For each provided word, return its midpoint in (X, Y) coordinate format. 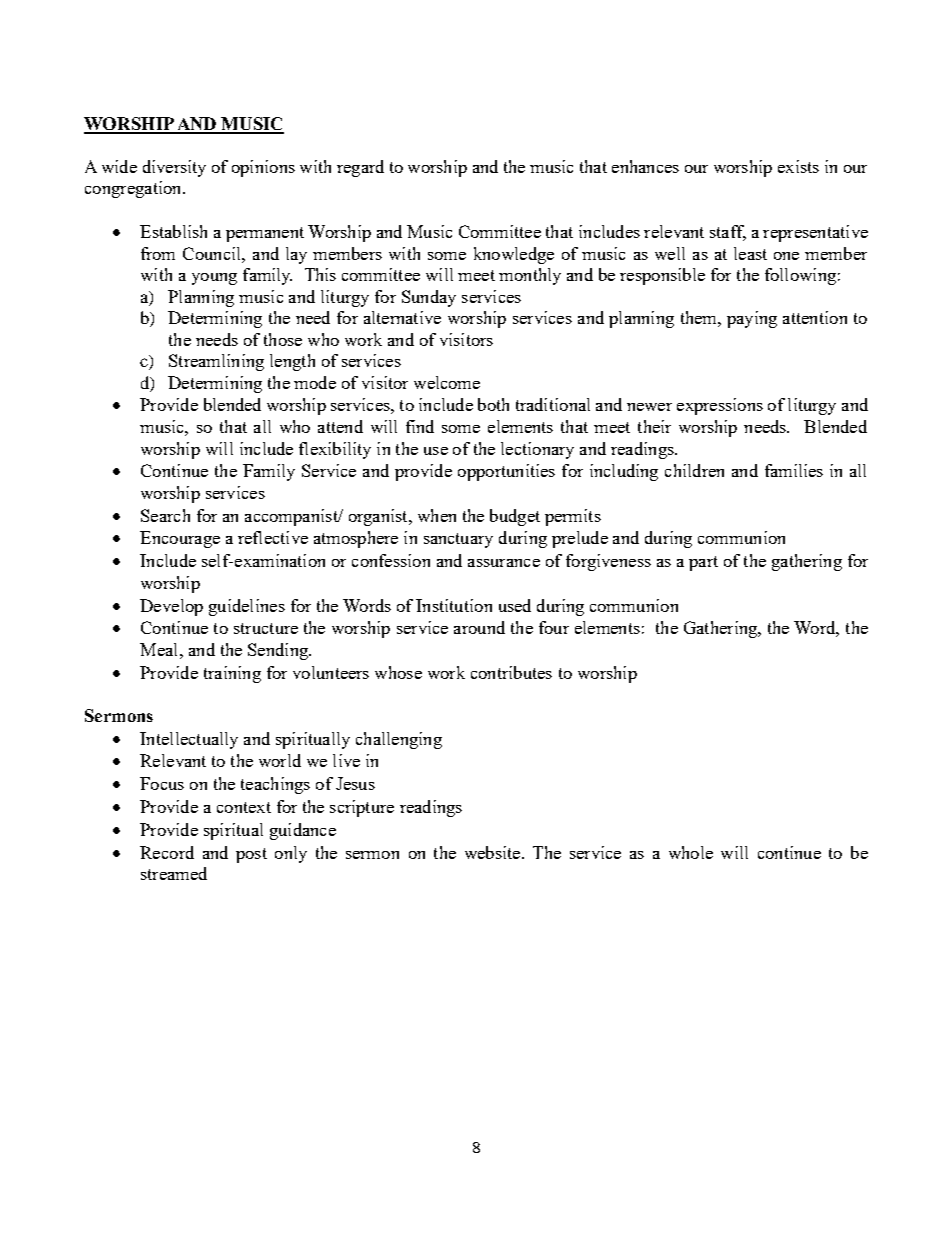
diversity (174, 168)
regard (360, 168)
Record (167, 852)
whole (691, 852)
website (494, 852)
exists (798, 166)
